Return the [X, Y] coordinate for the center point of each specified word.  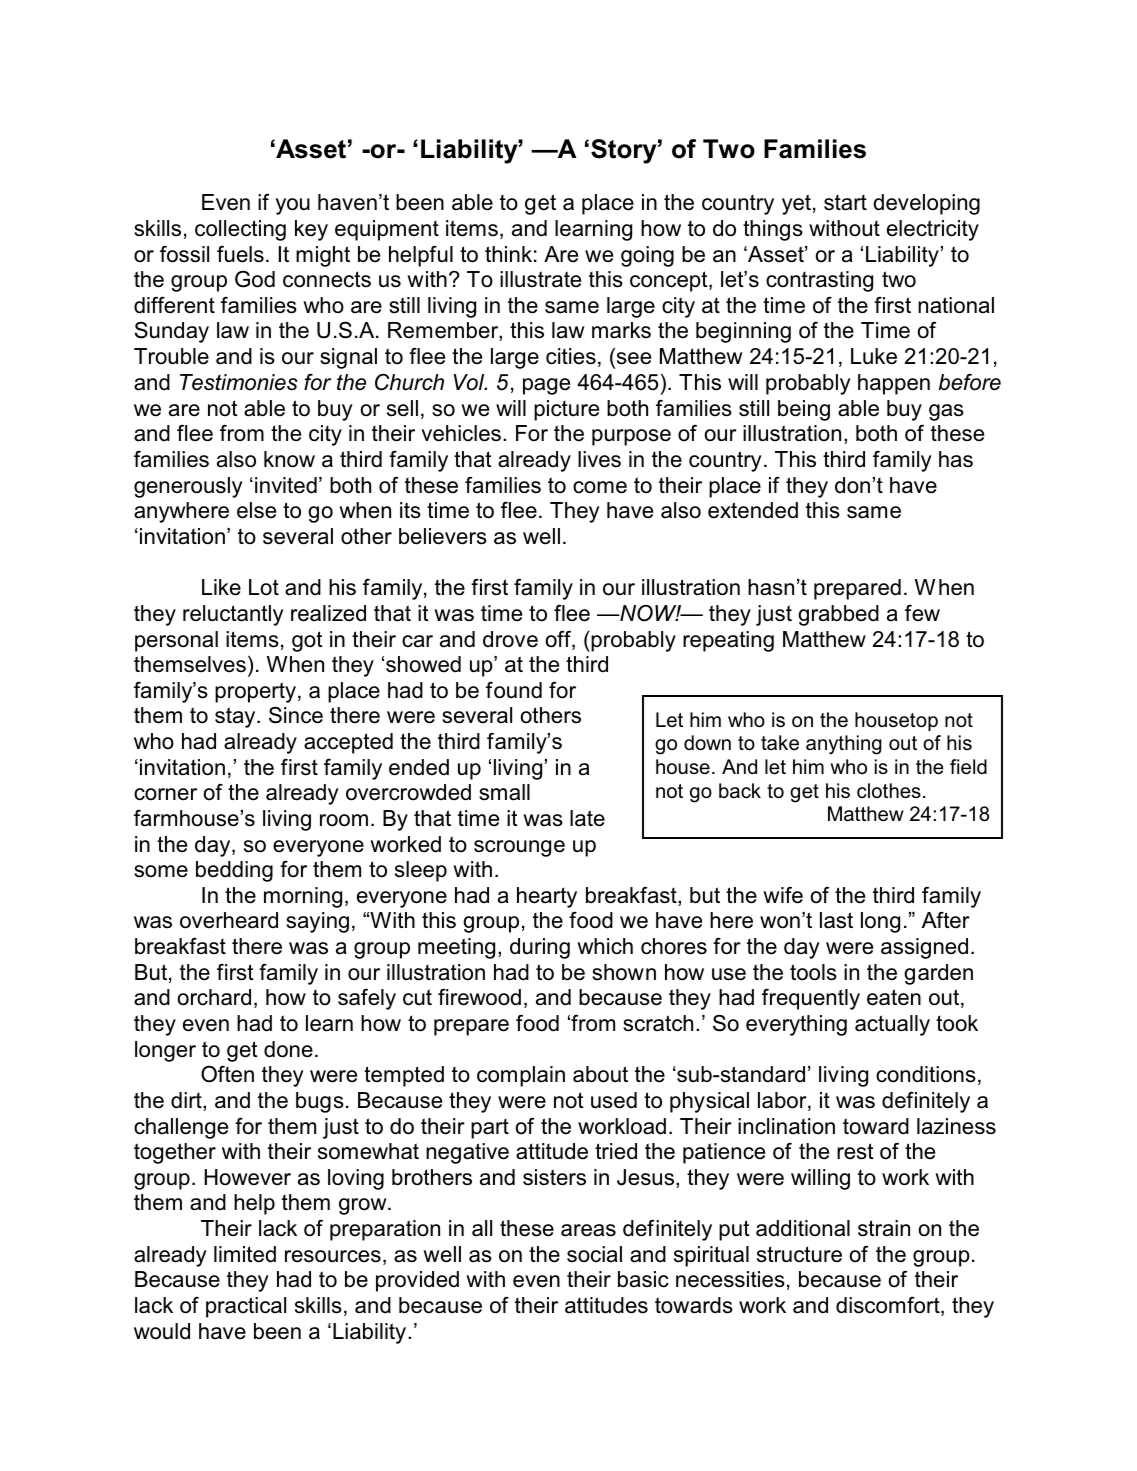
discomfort [889, 1306]
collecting [240, 230]
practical [246, 1307]
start [845, 203]
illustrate [540, 279]
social [594, 1254]
